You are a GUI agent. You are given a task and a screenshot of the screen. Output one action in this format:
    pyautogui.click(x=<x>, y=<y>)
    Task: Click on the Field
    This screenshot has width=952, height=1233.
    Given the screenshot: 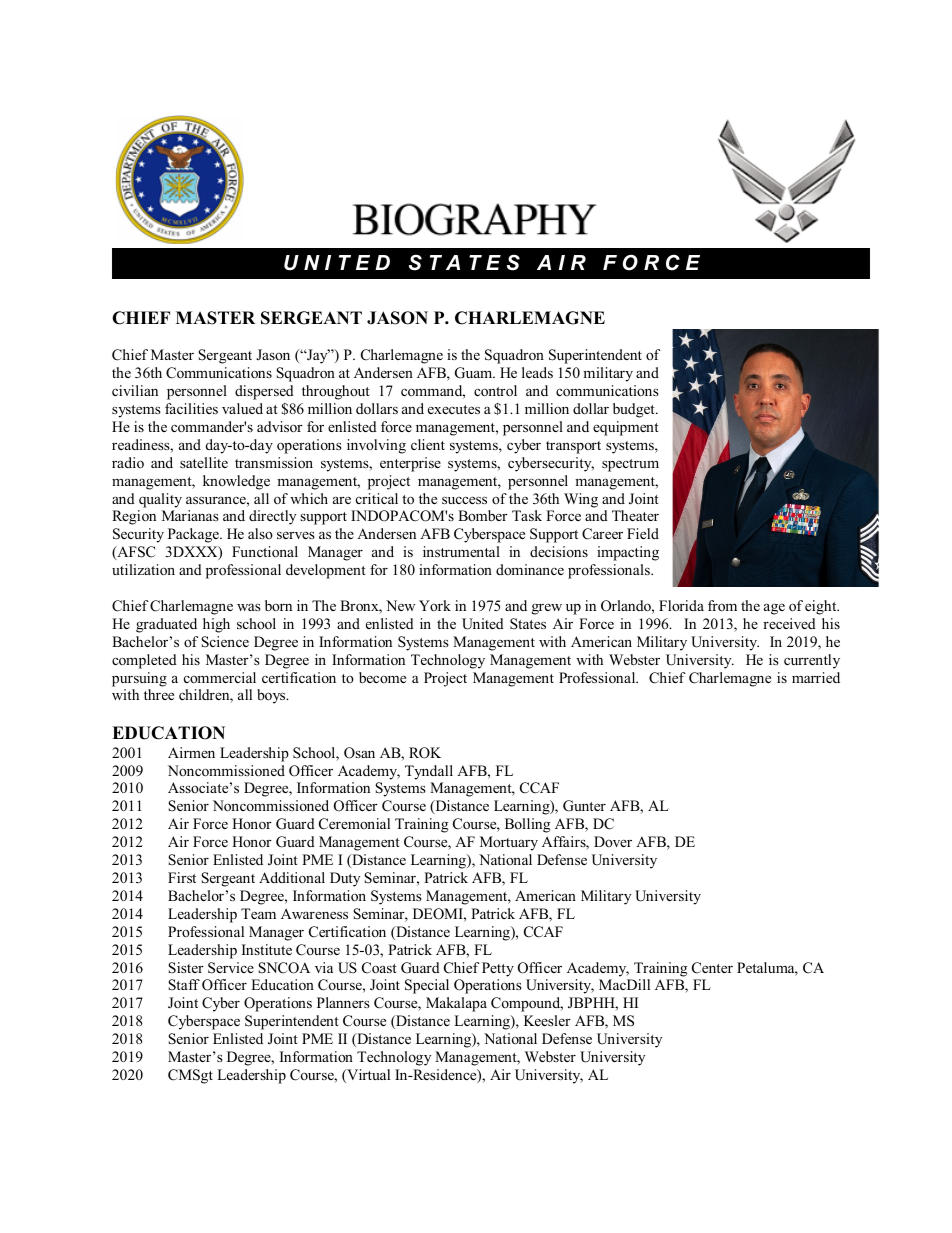 What is the action you would take?
    pyautogui.click(x=643, y=533)
